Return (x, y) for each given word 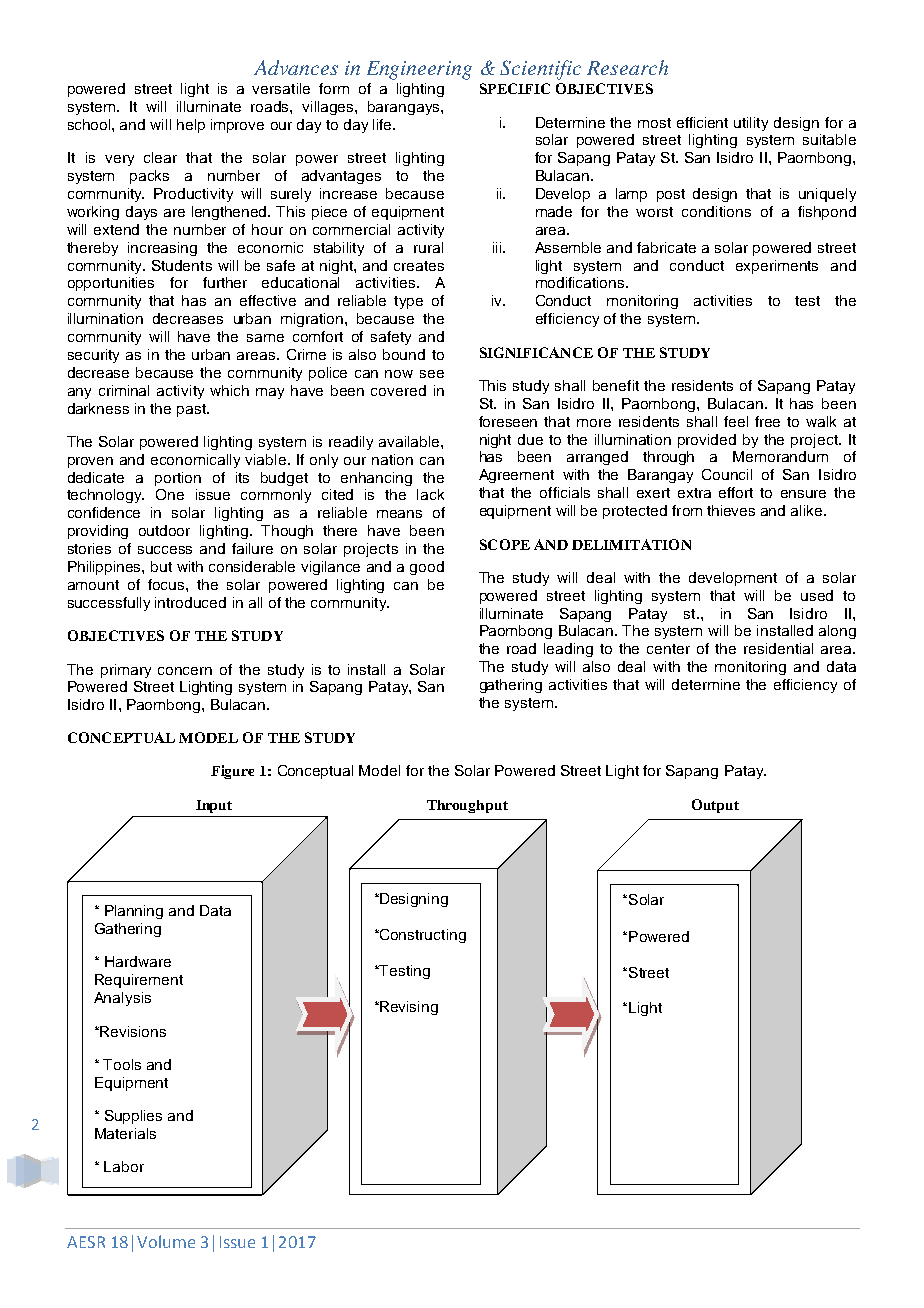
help (191, 126)
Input (214, 806)
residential (778, 648)
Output (715, 806)
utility (751, 124)
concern (185, 671)
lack (430, 494)
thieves (731, 510)
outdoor (164, 530)
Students (182, 265)
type (408, 302)
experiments (777, 267)
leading (568, 650)
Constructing (422, 936)
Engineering (419, 70)
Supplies (133, 1117)
